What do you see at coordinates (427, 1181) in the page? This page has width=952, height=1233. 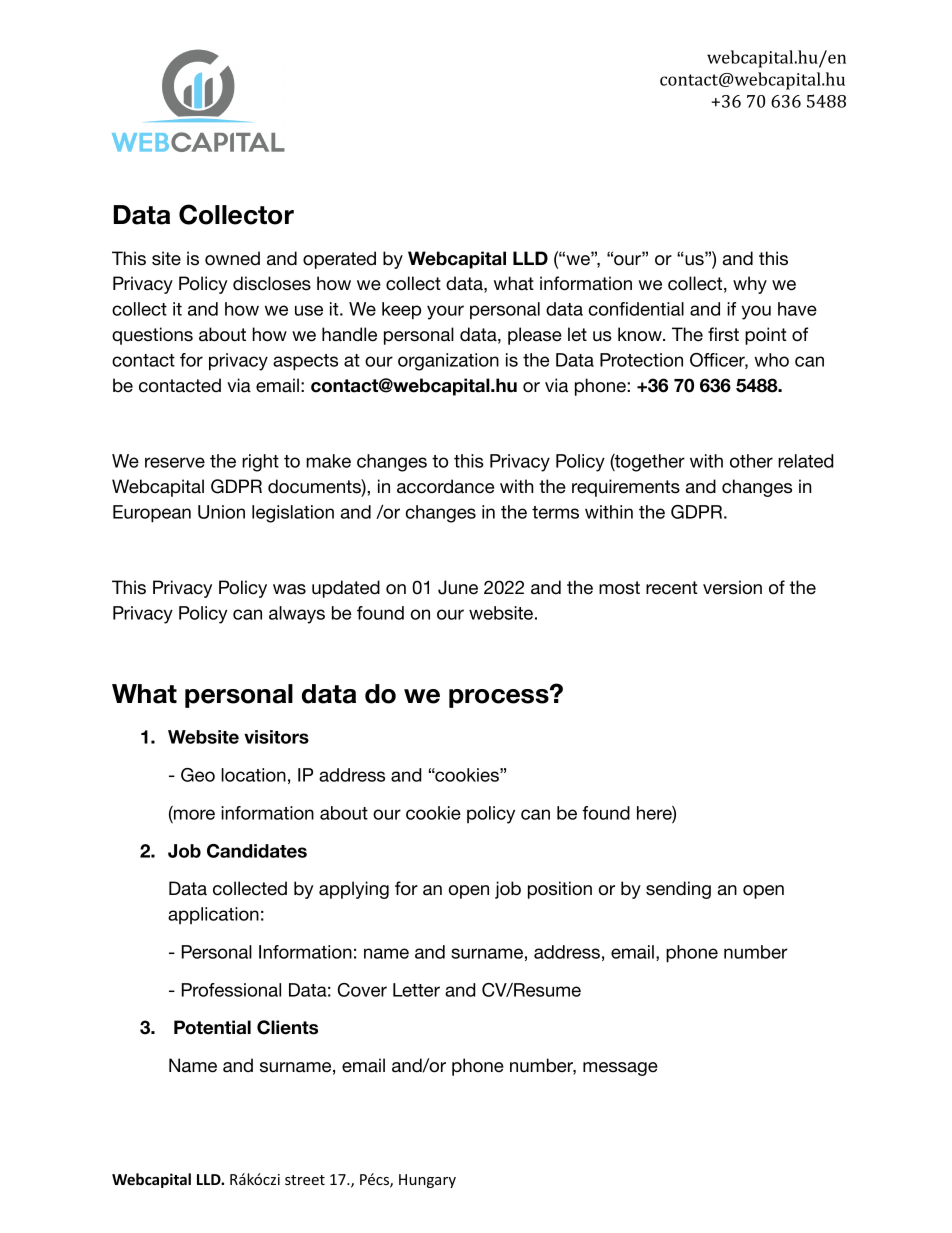 I see `Hungary` at bounding box center [427, 1181].
